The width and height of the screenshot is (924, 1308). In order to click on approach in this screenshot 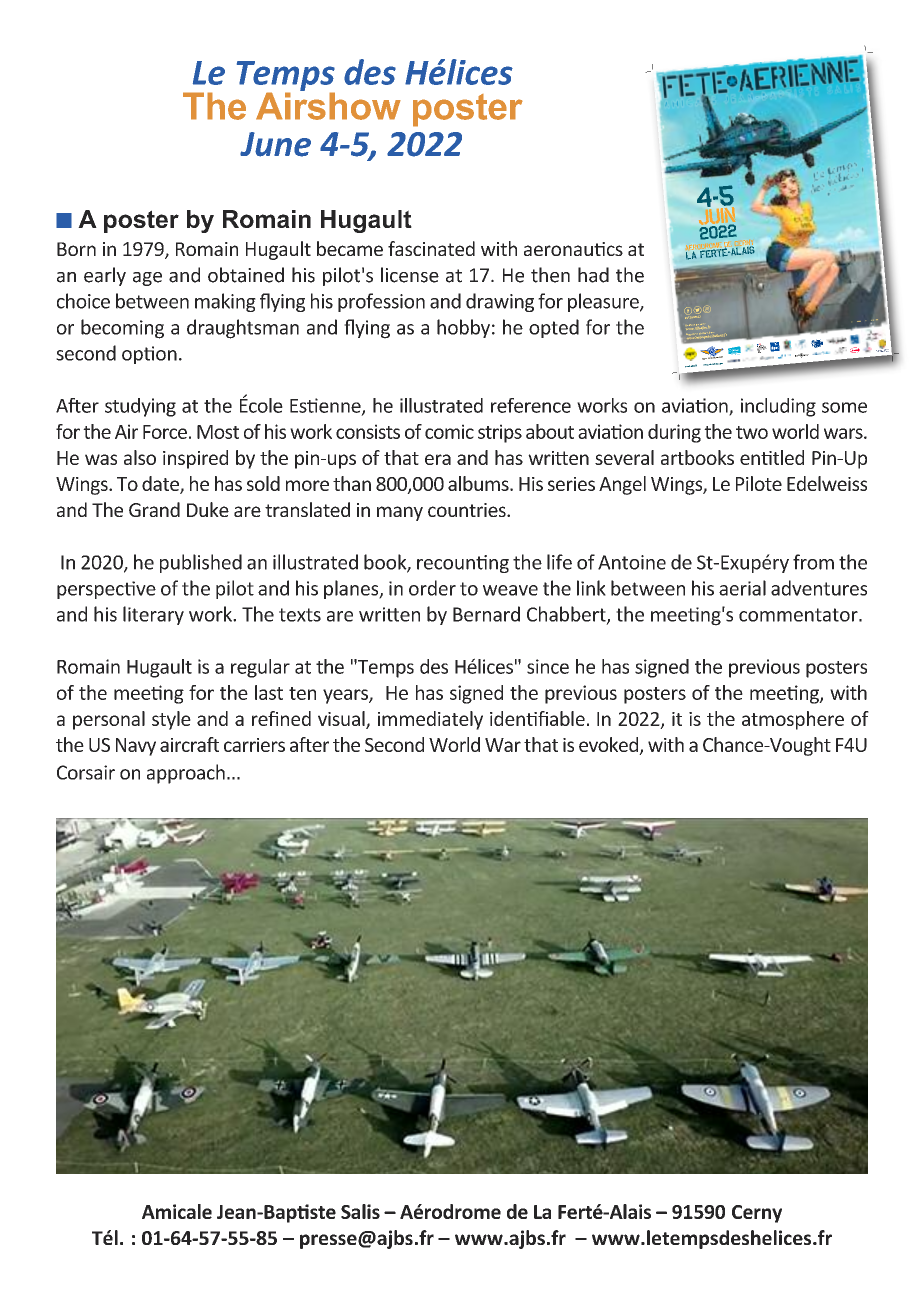, I will do `click(186, 774)`.
